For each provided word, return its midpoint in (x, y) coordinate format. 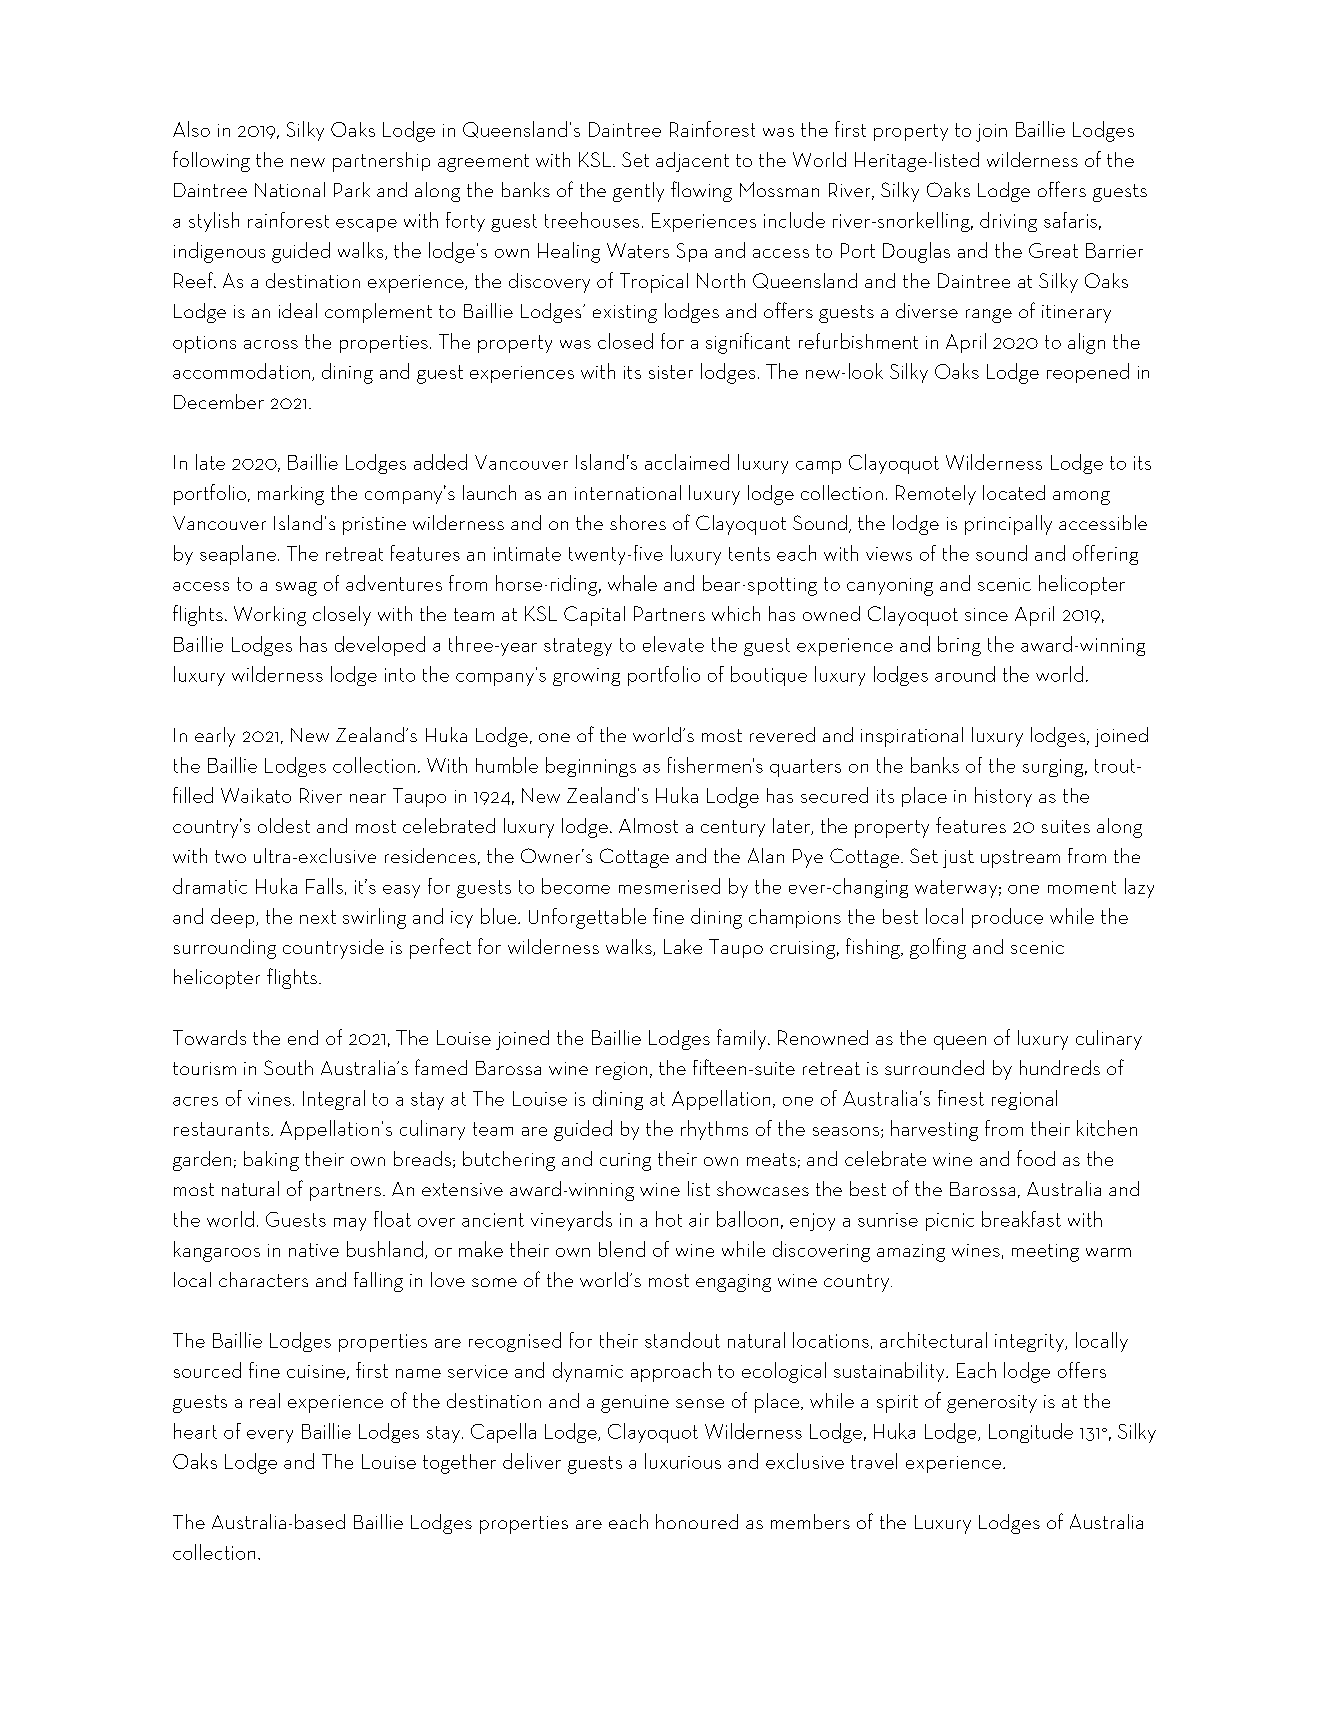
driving (1008, 222)
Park (352, 189)
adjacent (692, 162)
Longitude (1031, 1433)
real (265, 1400)
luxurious (683, 1461)
